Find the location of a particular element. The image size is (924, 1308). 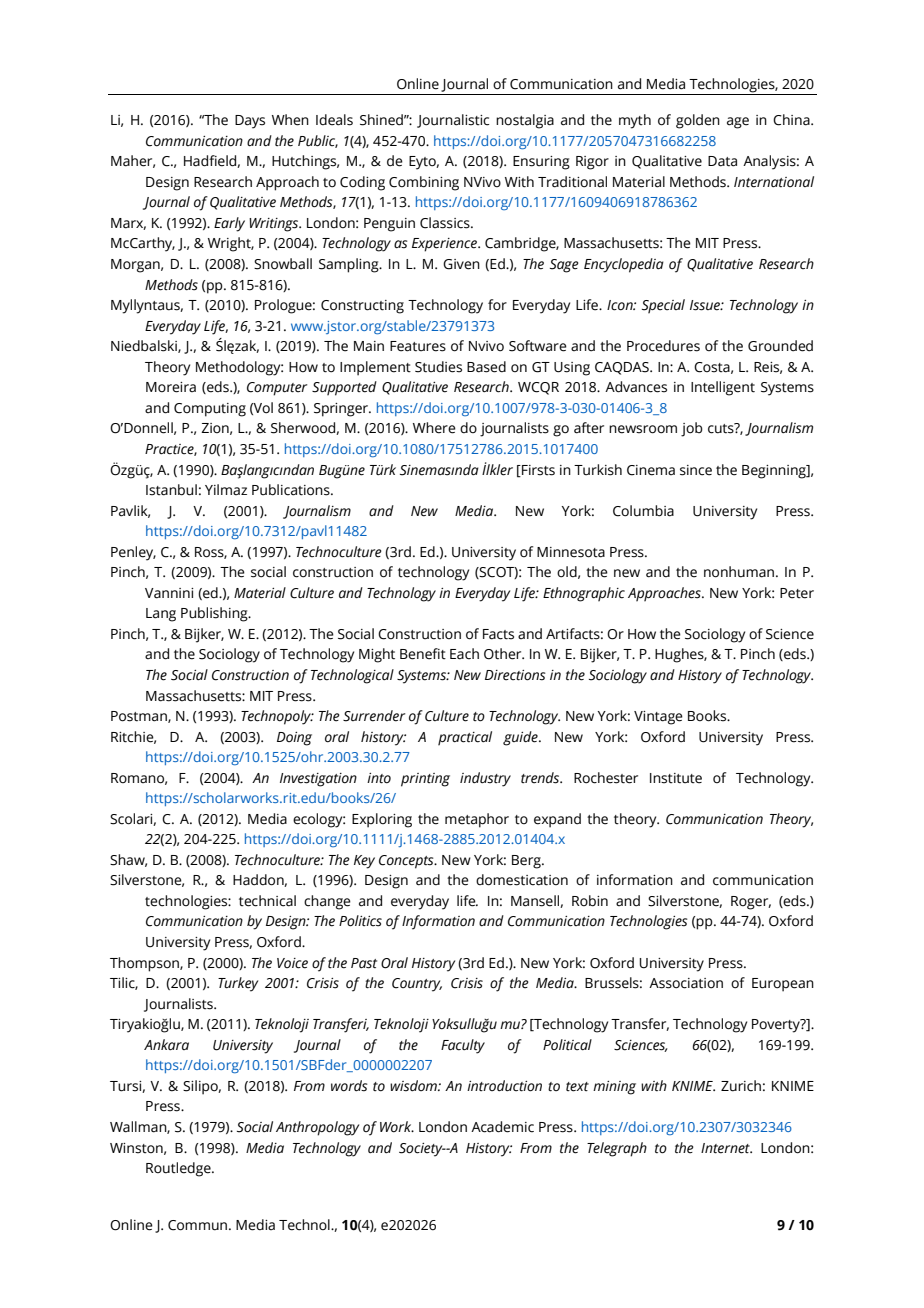

Publishing is located at coordinates (215, 614).
